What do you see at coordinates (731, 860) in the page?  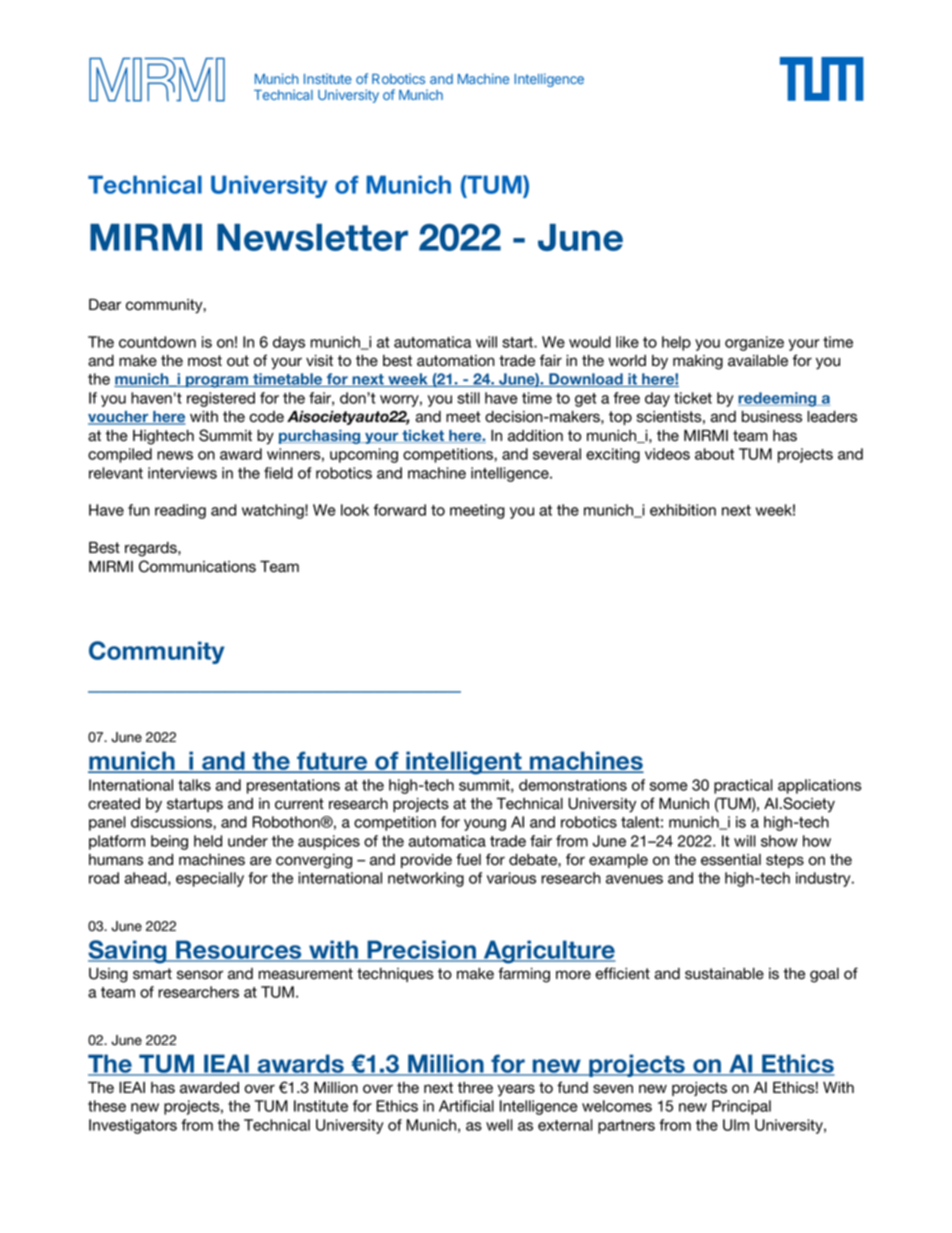 I see `essential` at bounding box center [731, 860].
